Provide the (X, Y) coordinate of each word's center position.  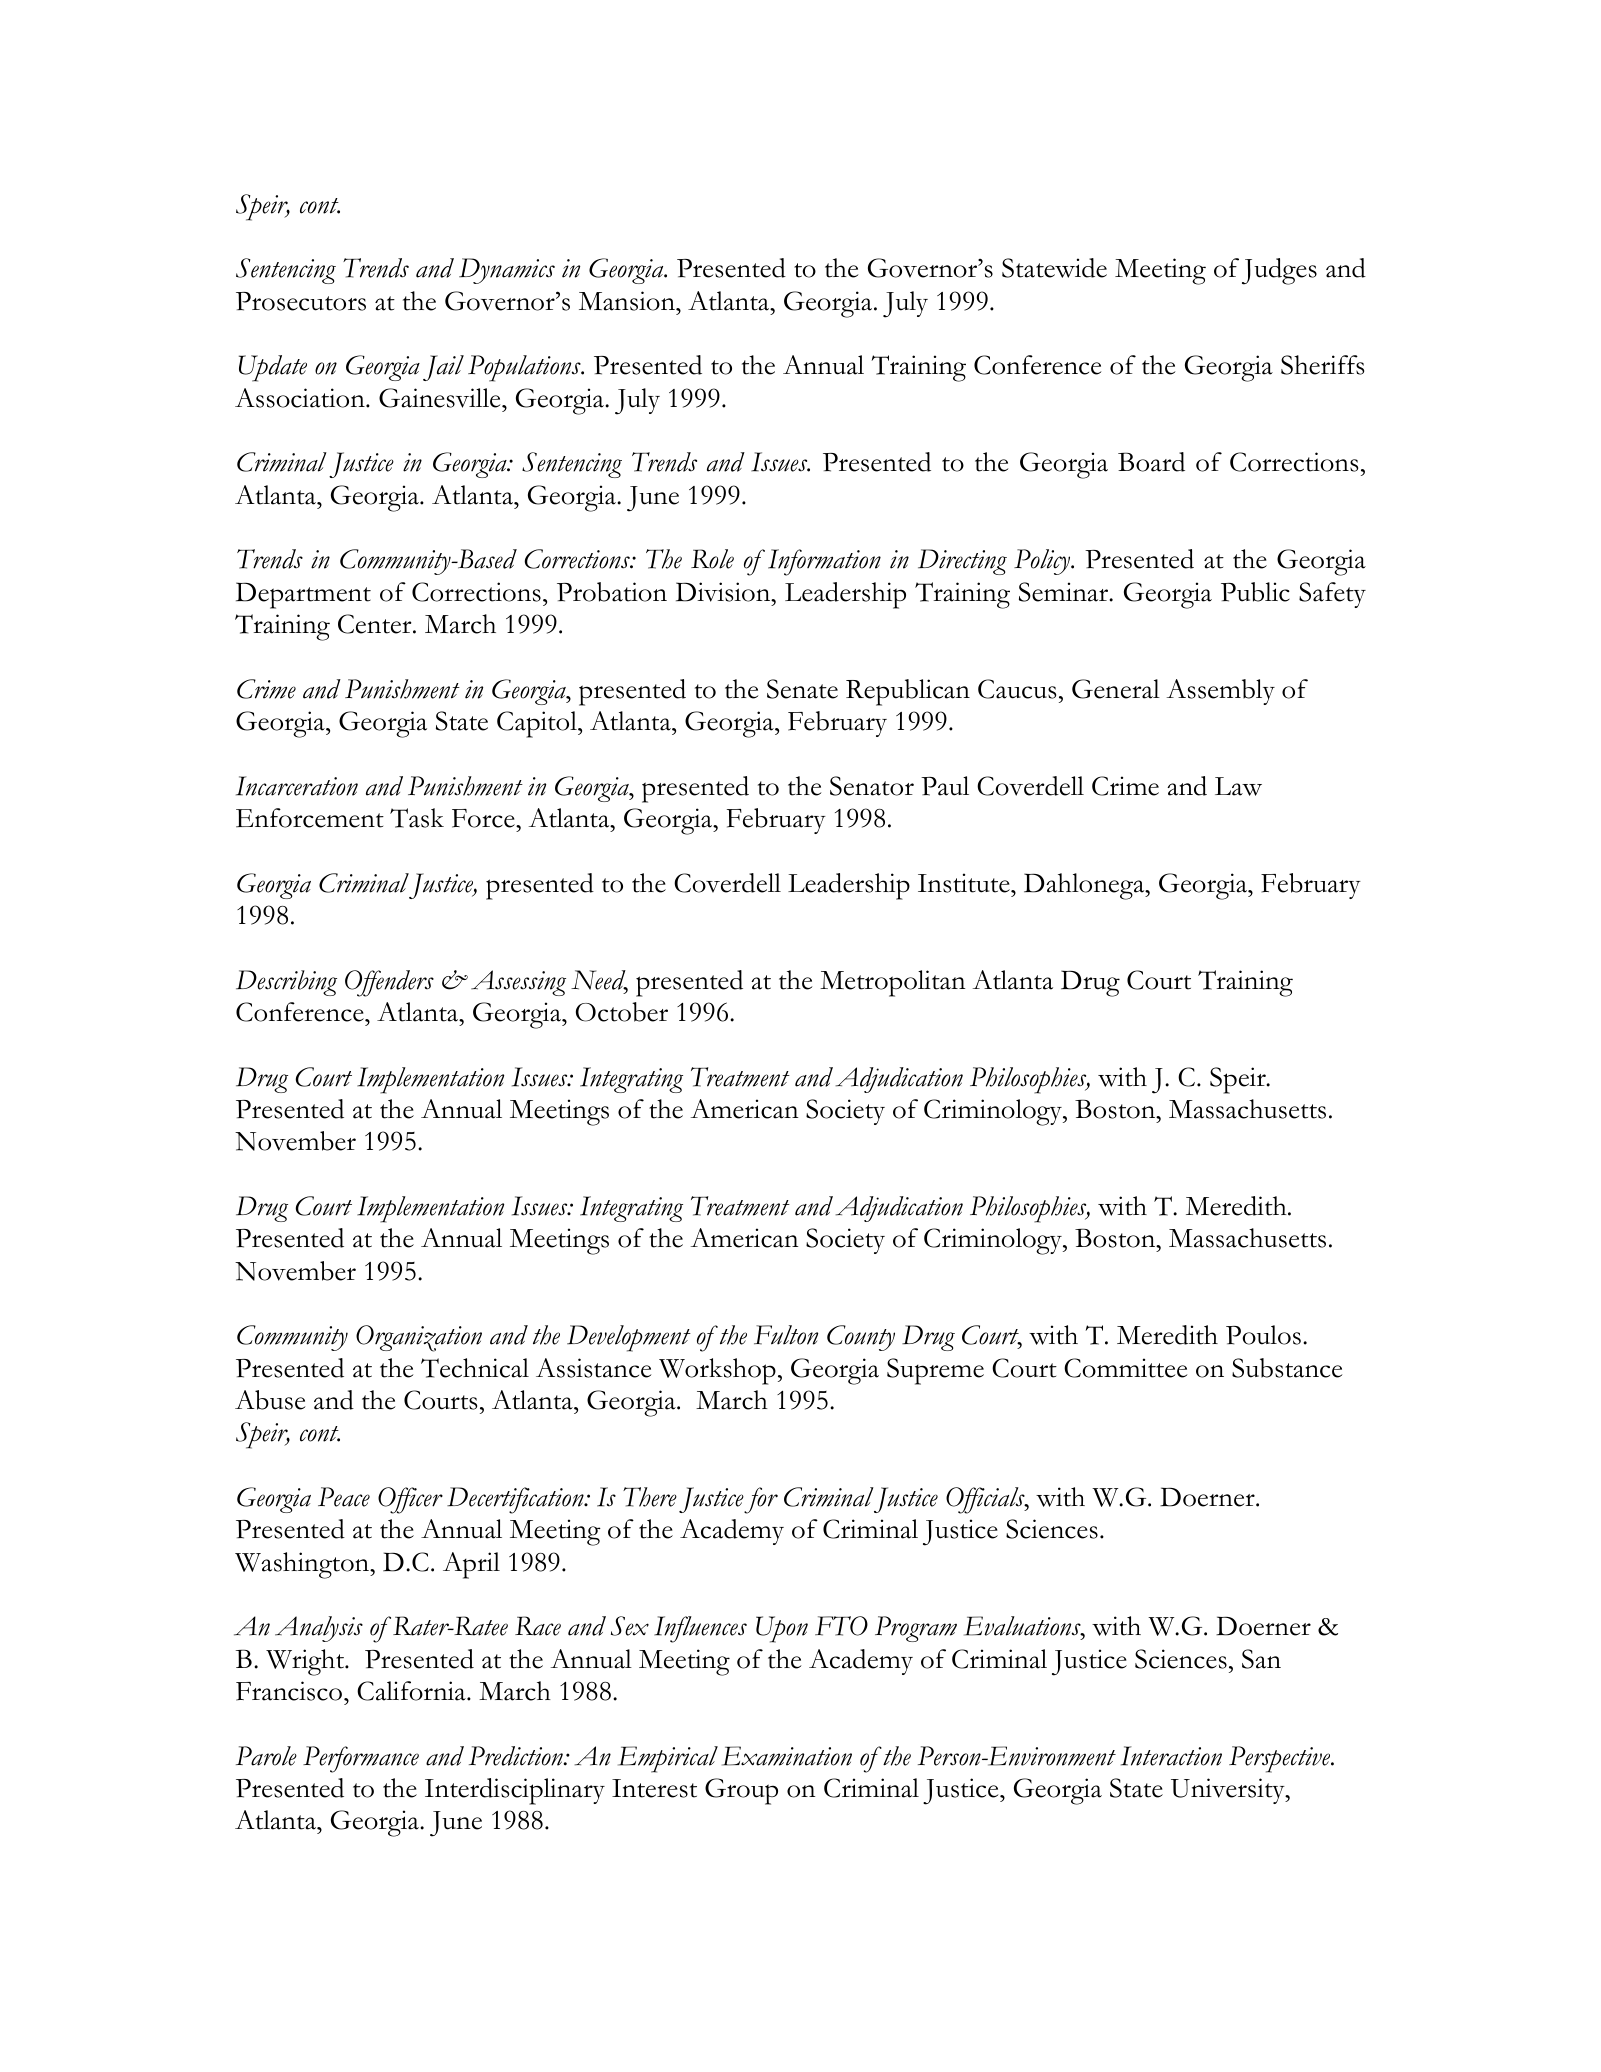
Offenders (389, 983)
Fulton (786, 1335)
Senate (802, 689)
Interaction (1171, 1756)
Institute (965, 883)
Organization (419, 1338)
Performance (361, 1759)
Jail (443, 368)
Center (376, 624)
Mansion (628, 301)
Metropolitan (893, 983)
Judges (1279, 271)
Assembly (1221, 692)
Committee (1125, 1368)
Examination (787, 1756)
